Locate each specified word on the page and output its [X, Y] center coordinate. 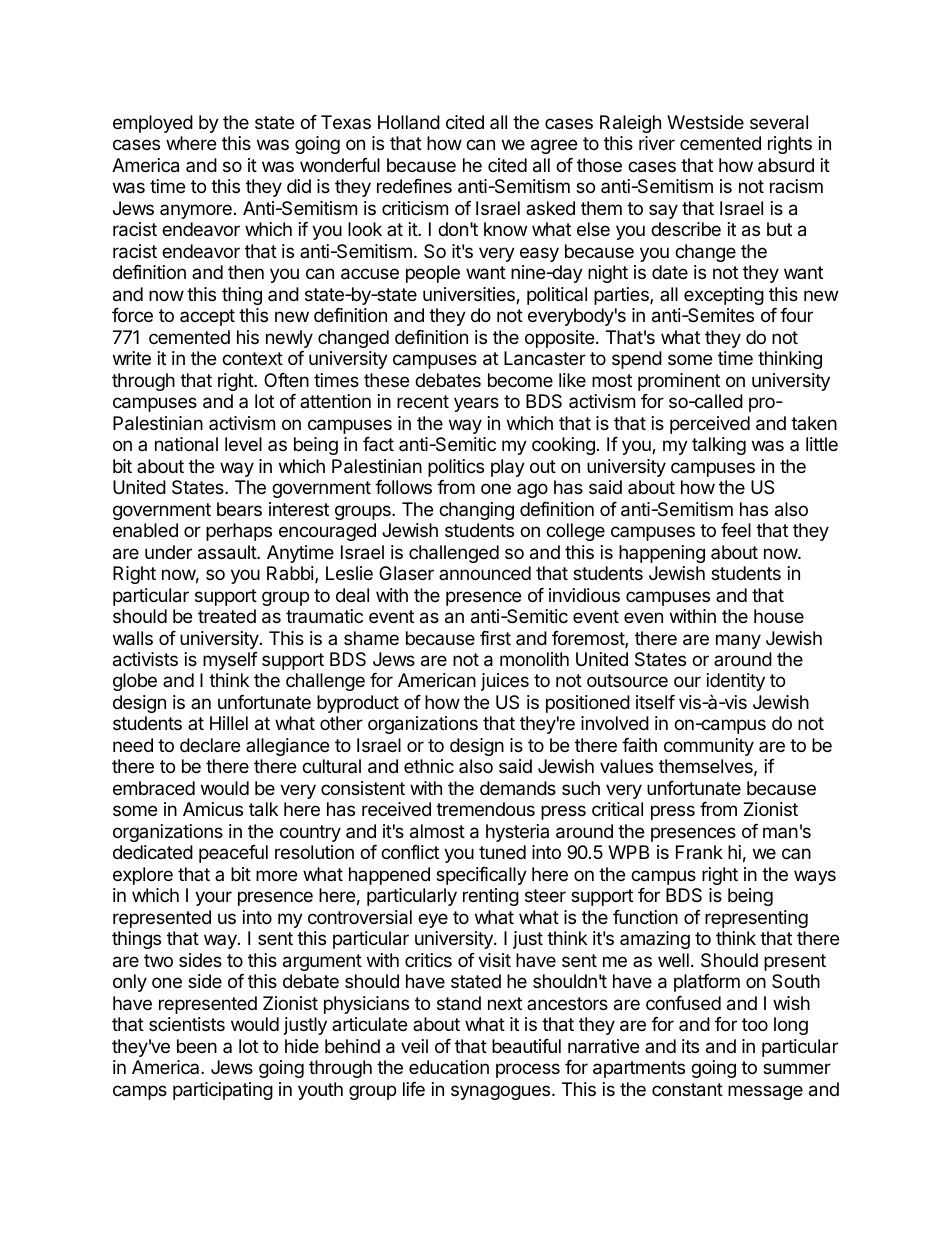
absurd [786, 165]
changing [476, 511]
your [213, 898]
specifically [481, 876]
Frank [699, 852]
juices [505, 682]
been [197, 1046]
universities [470, 295]
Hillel [229, 723]
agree [554, 146]
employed [153, 124]
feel [736, 530]
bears [239, 509]
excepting [724, 296]
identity [736, 682]
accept [207, 317]
